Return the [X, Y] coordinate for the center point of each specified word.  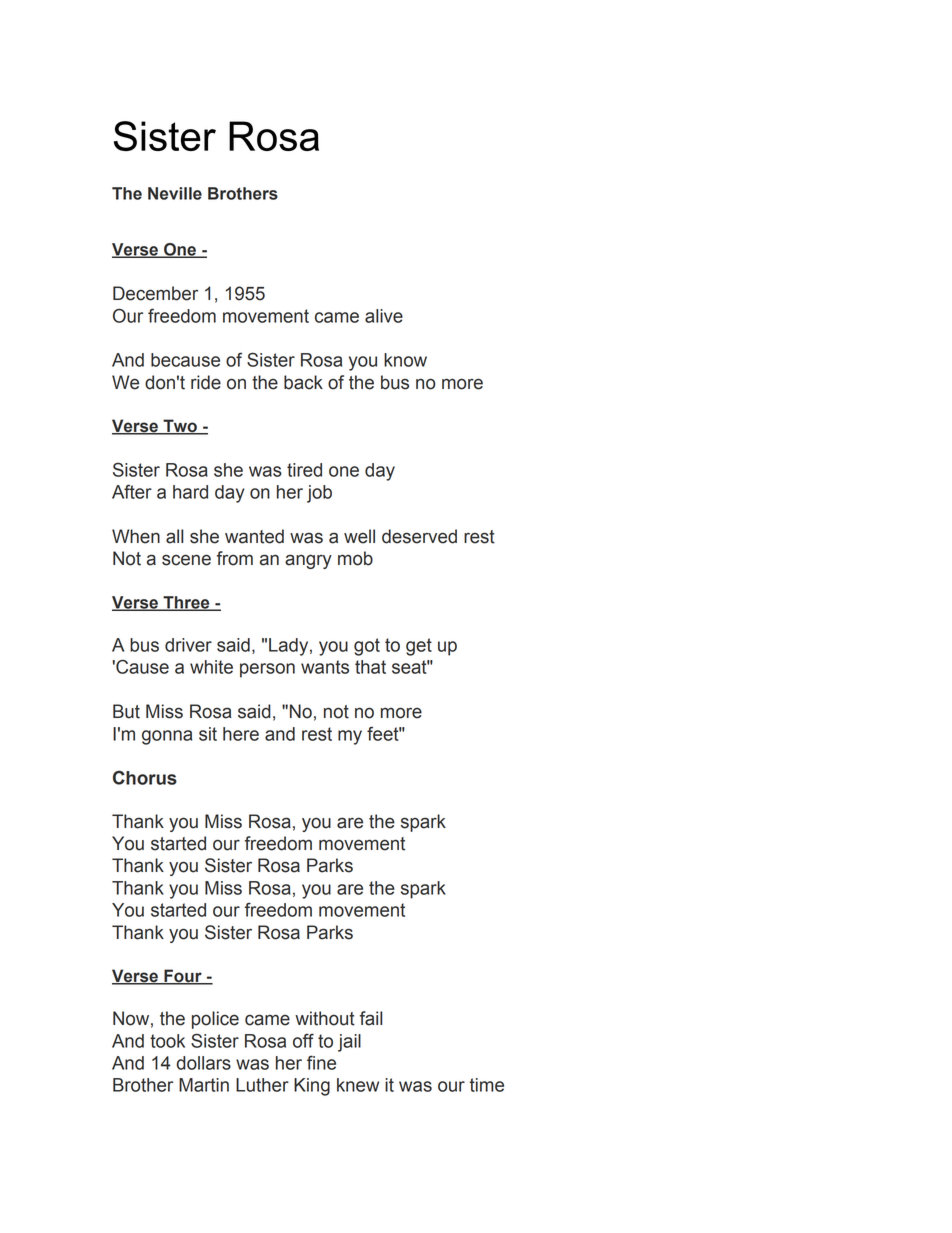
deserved [419, 536]
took [167, 1041]
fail [371, 1018]
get [419, 647]
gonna [167, 737]
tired [304, 470]
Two [180, 427]
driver [188, 645]
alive [384, 316]
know [405, 360]
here [241, 734]
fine [321, 1062]
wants [325, 667]
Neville [175, 193]
